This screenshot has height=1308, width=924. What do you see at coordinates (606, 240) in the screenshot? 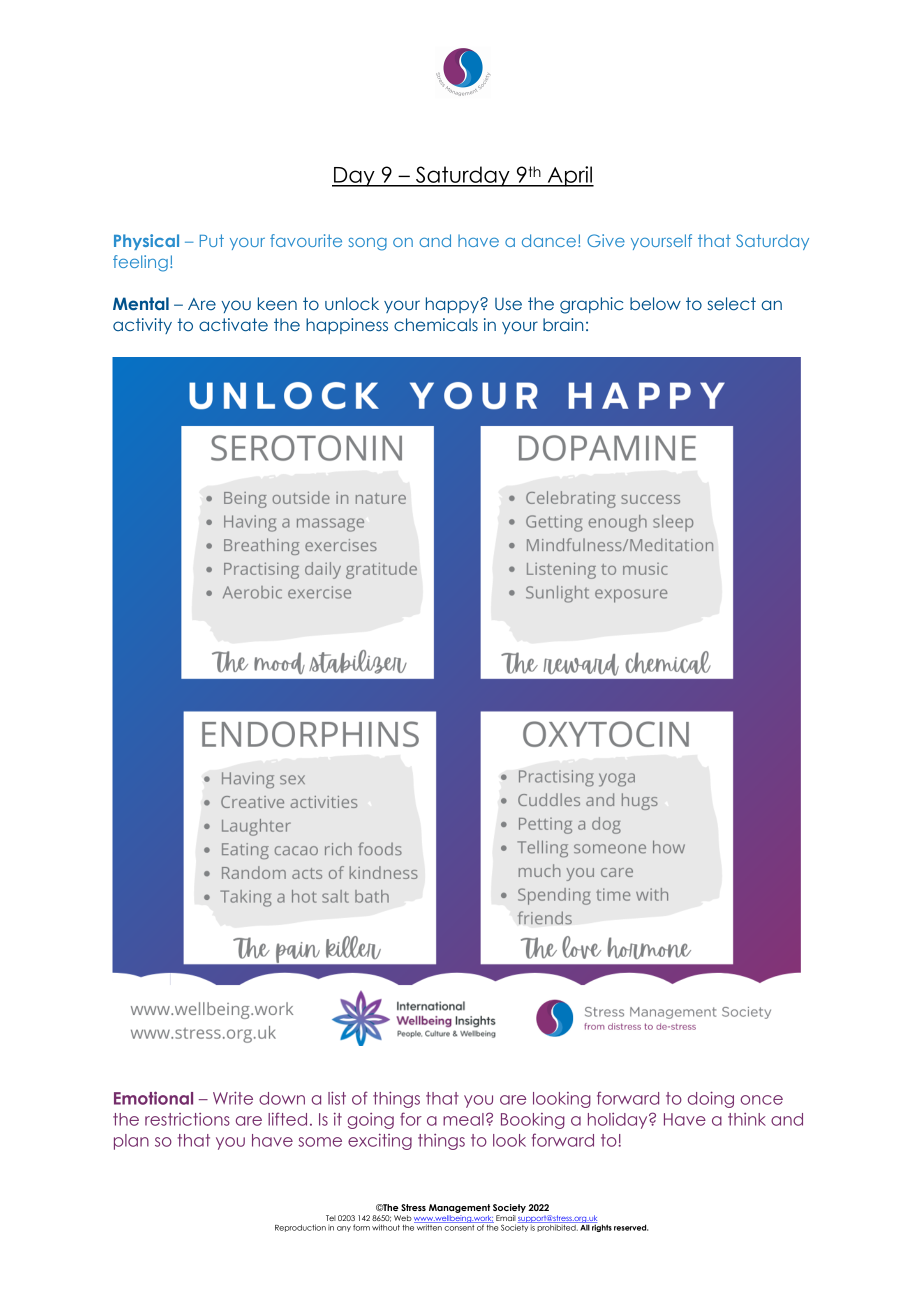
I see `Give` at bounding box center [606, 240].
